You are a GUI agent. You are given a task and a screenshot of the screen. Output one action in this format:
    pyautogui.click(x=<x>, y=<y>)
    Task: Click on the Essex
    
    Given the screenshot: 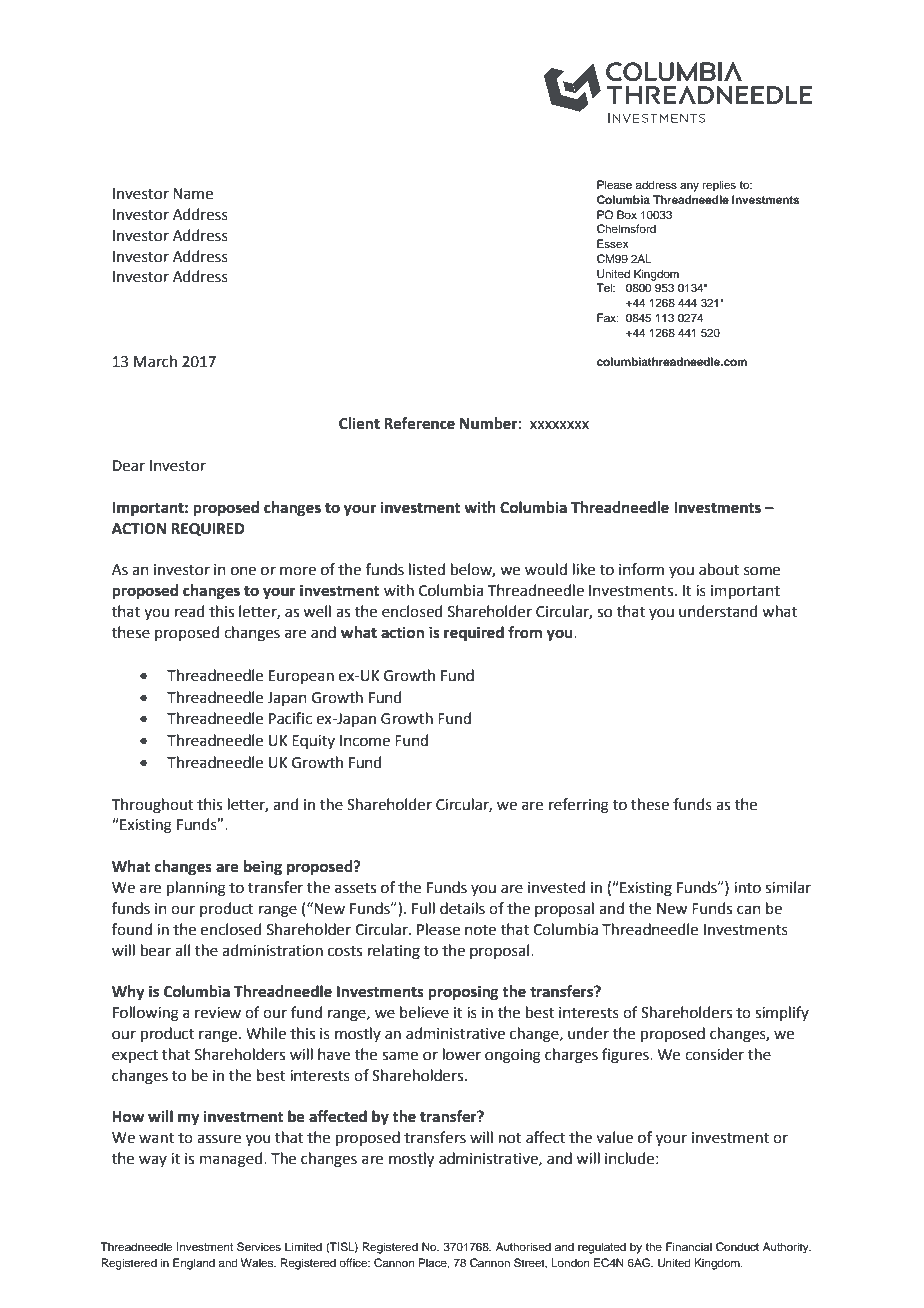 What is the action you would take?
    pyautogui.click(x=613, y=243)
